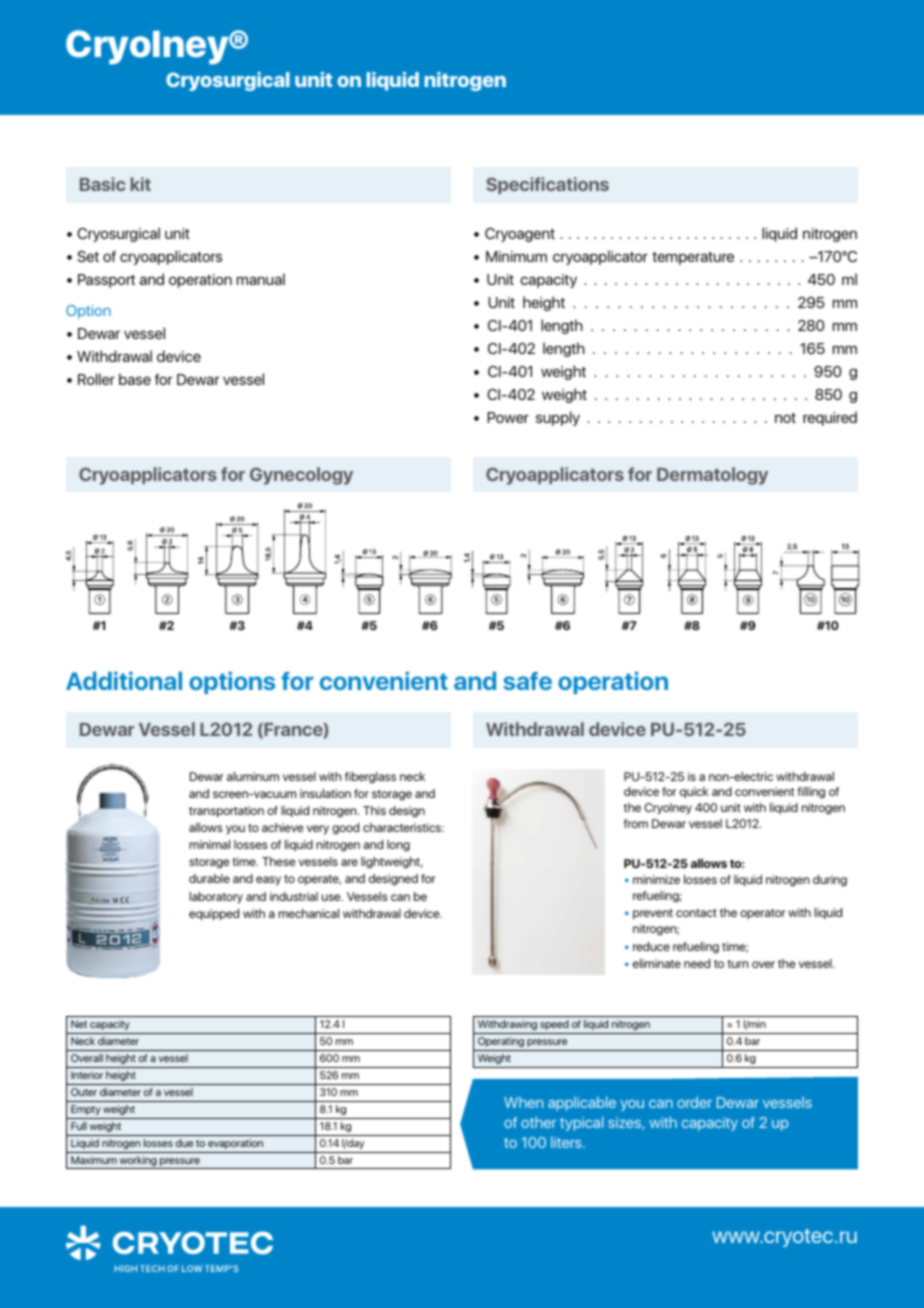 The image size is (924, 1308). What do you see at coordinates (216, 898) in the document?
I see `laboratory` at bounding box center [216, 898].
